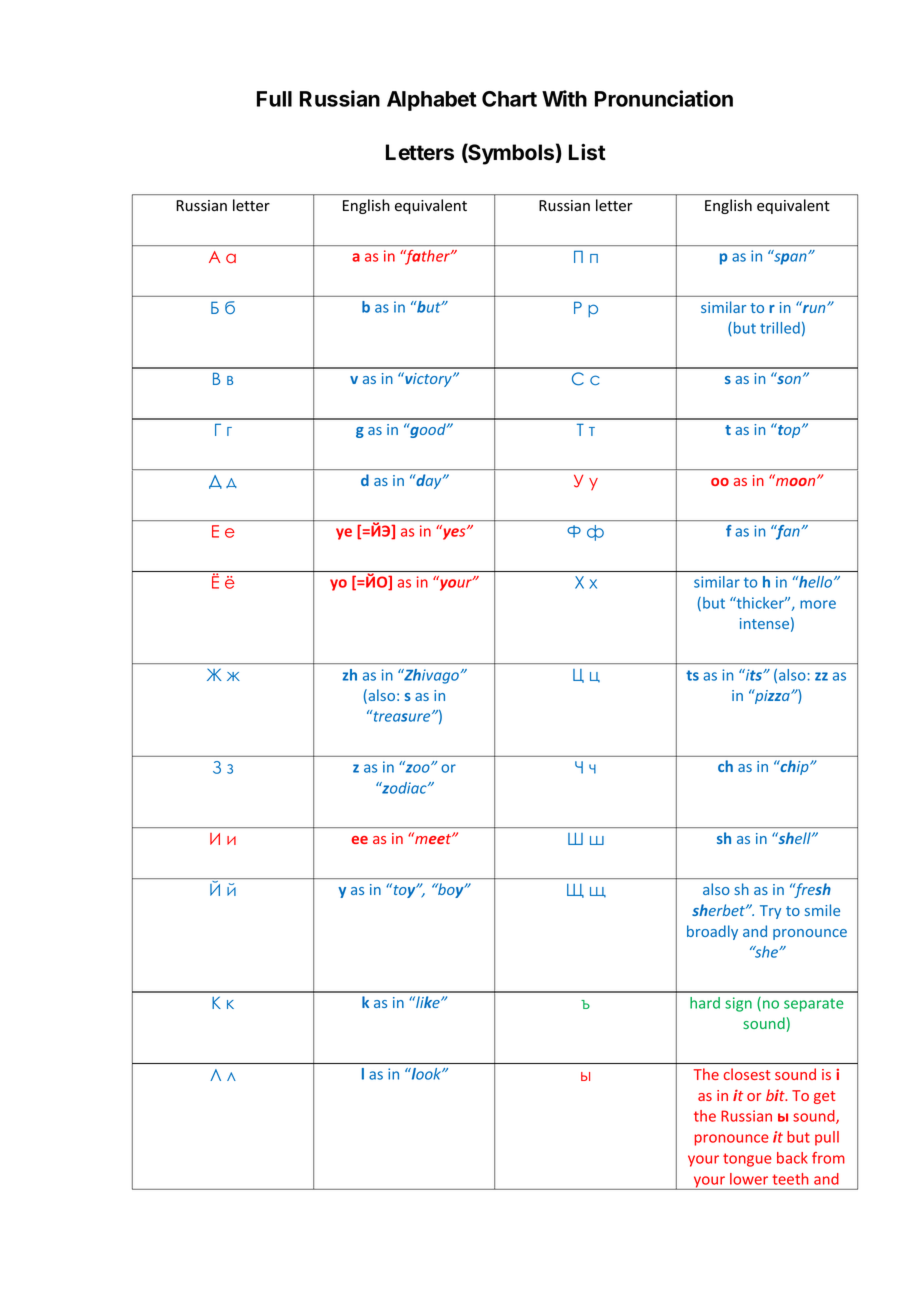 The height and width of the page is (1307, 924). Describe the element at coordinates (428, 379) in the page. I see `victory` at that location.
